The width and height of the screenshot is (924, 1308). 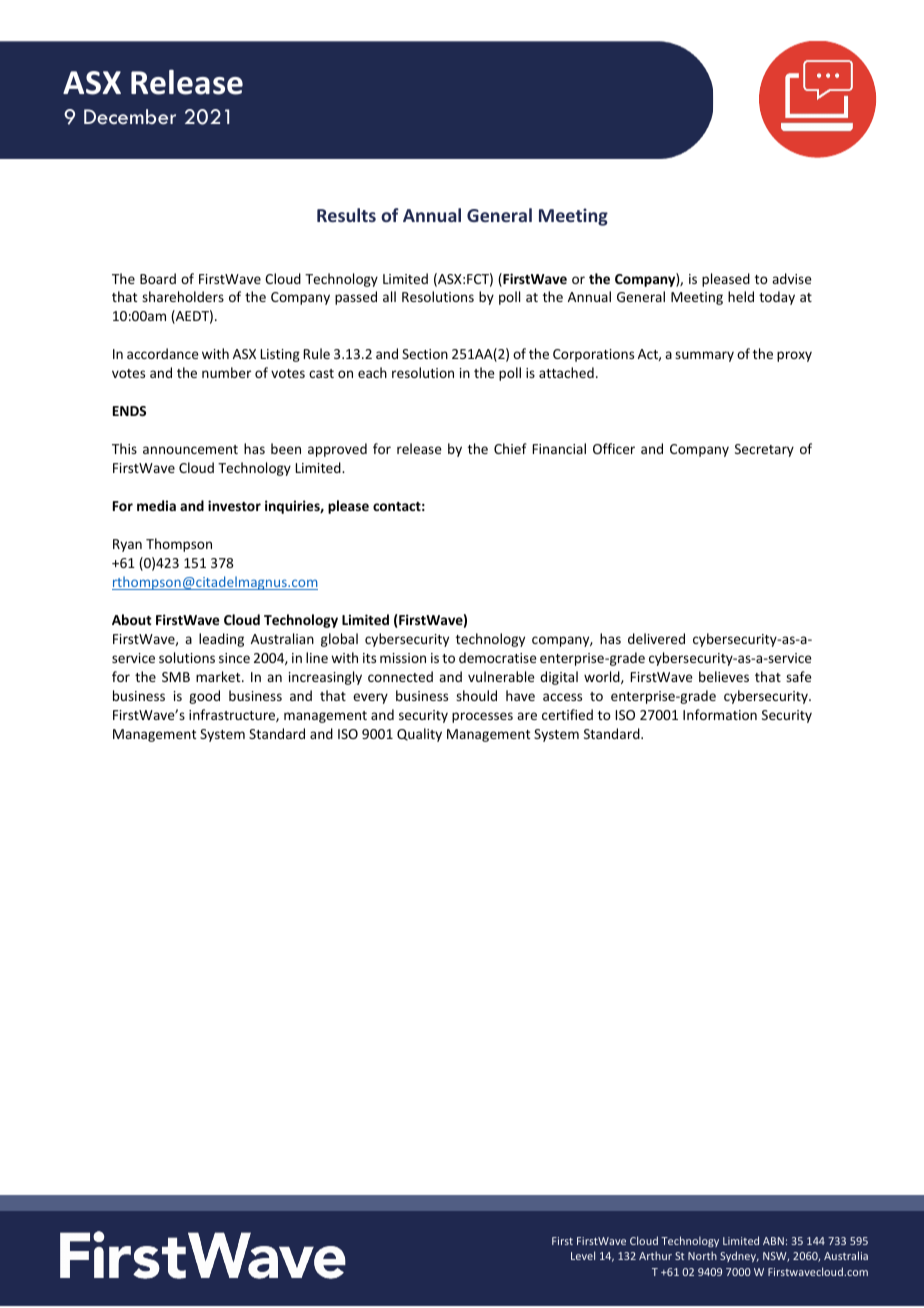 I want to click on Arthur, so click(x=655, y=1255).
